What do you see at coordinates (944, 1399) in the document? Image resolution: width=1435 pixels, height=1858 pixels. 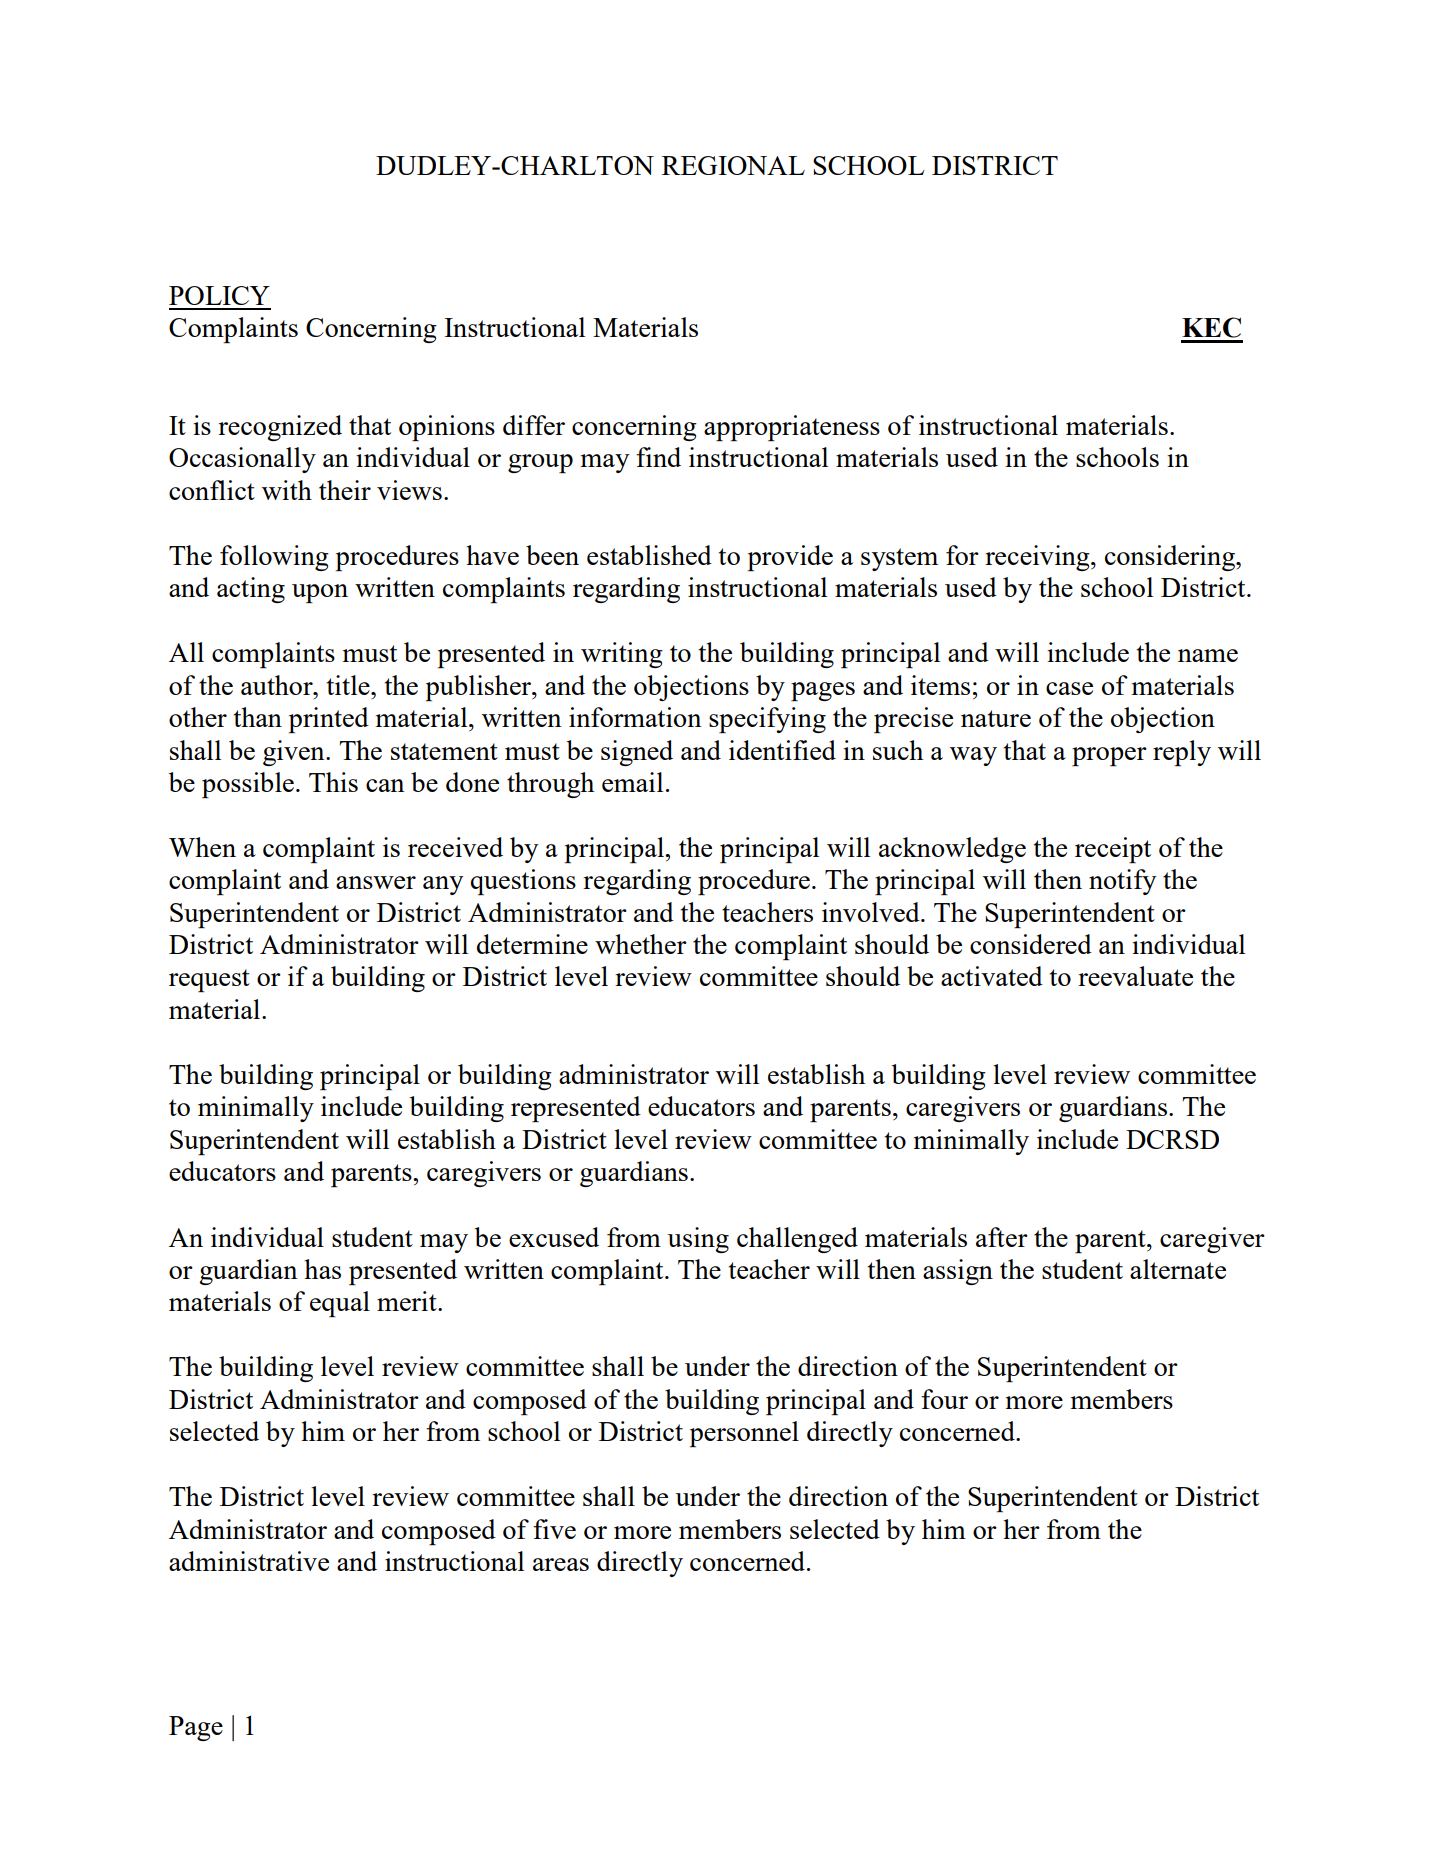 I see `four` at bounding box center [944, 1399].
